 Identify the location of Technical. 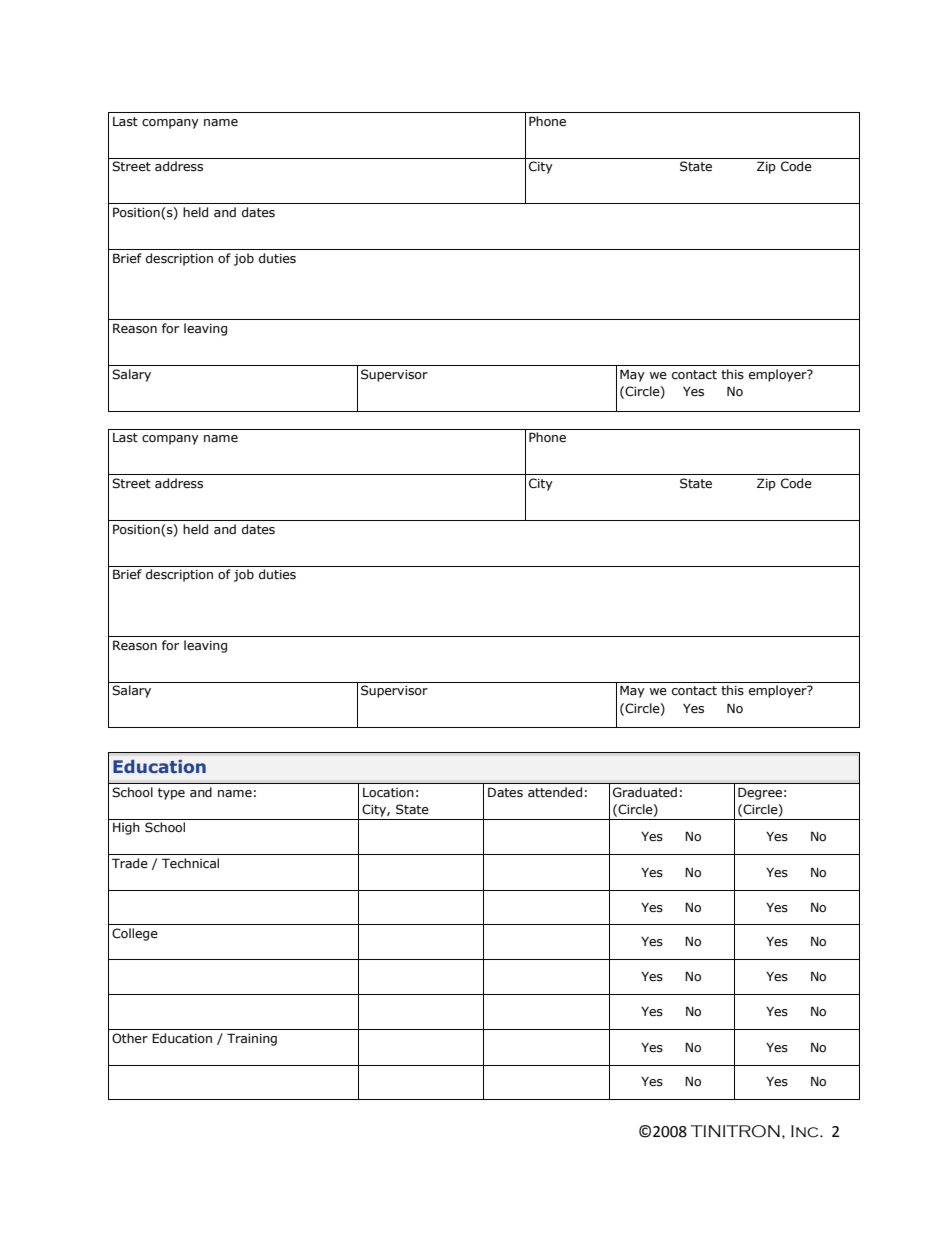
(190, 863).
